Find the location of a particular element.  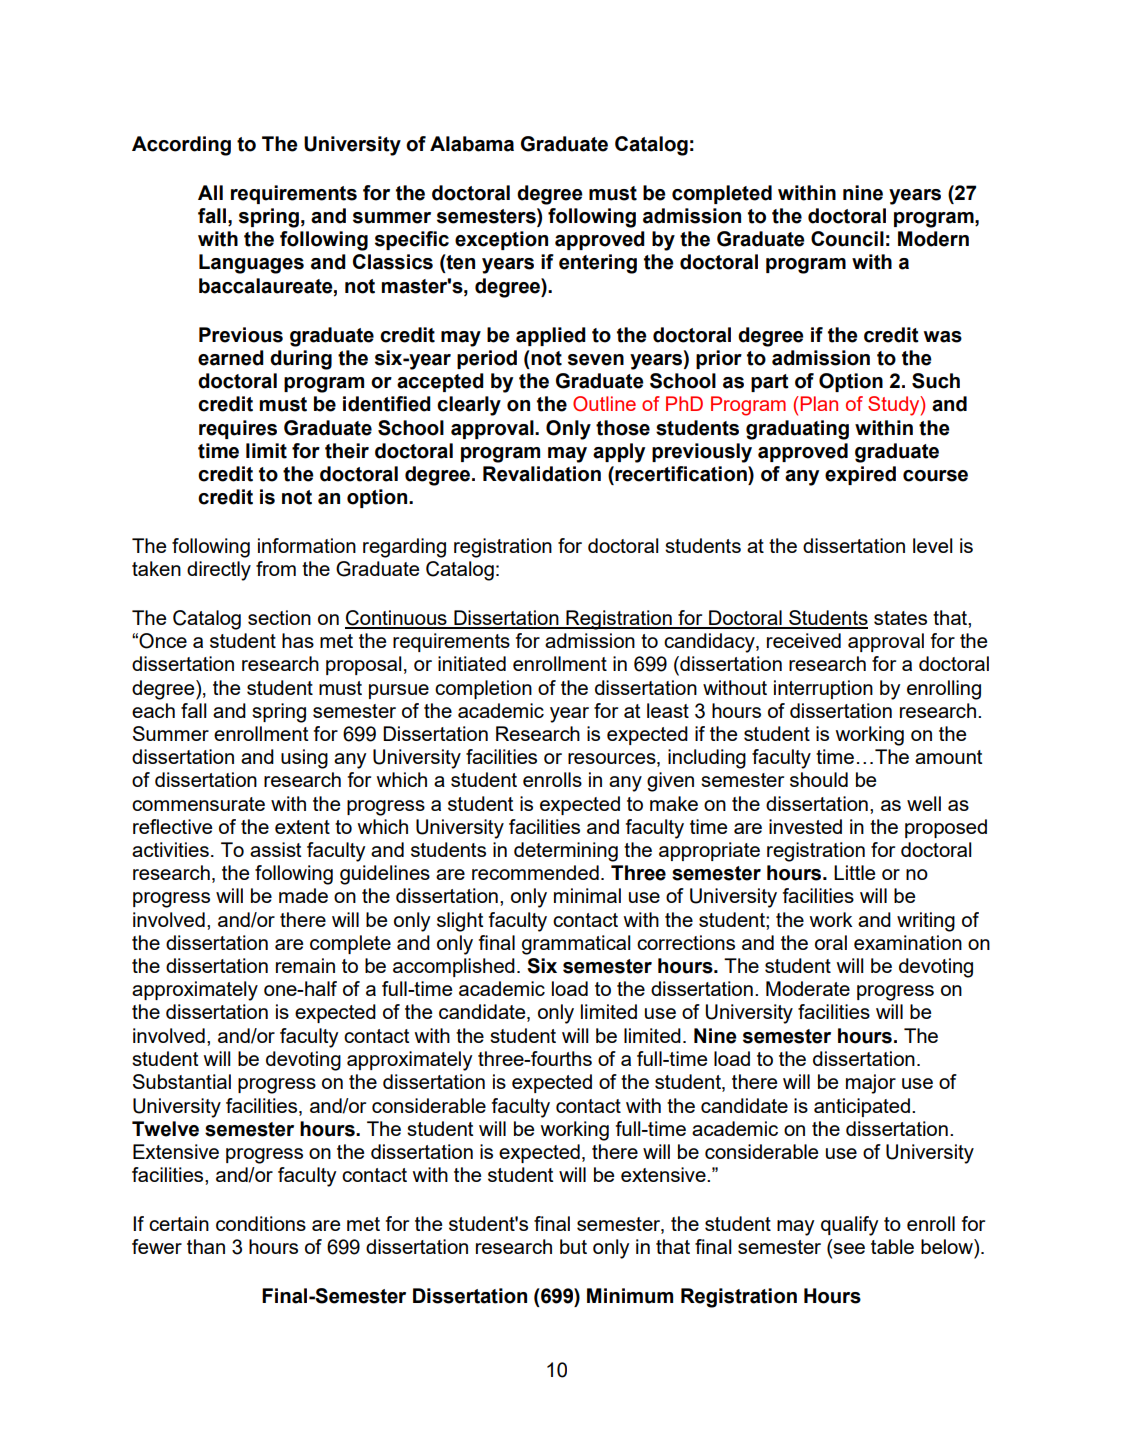

major is located at coordinates (871, 1084).
